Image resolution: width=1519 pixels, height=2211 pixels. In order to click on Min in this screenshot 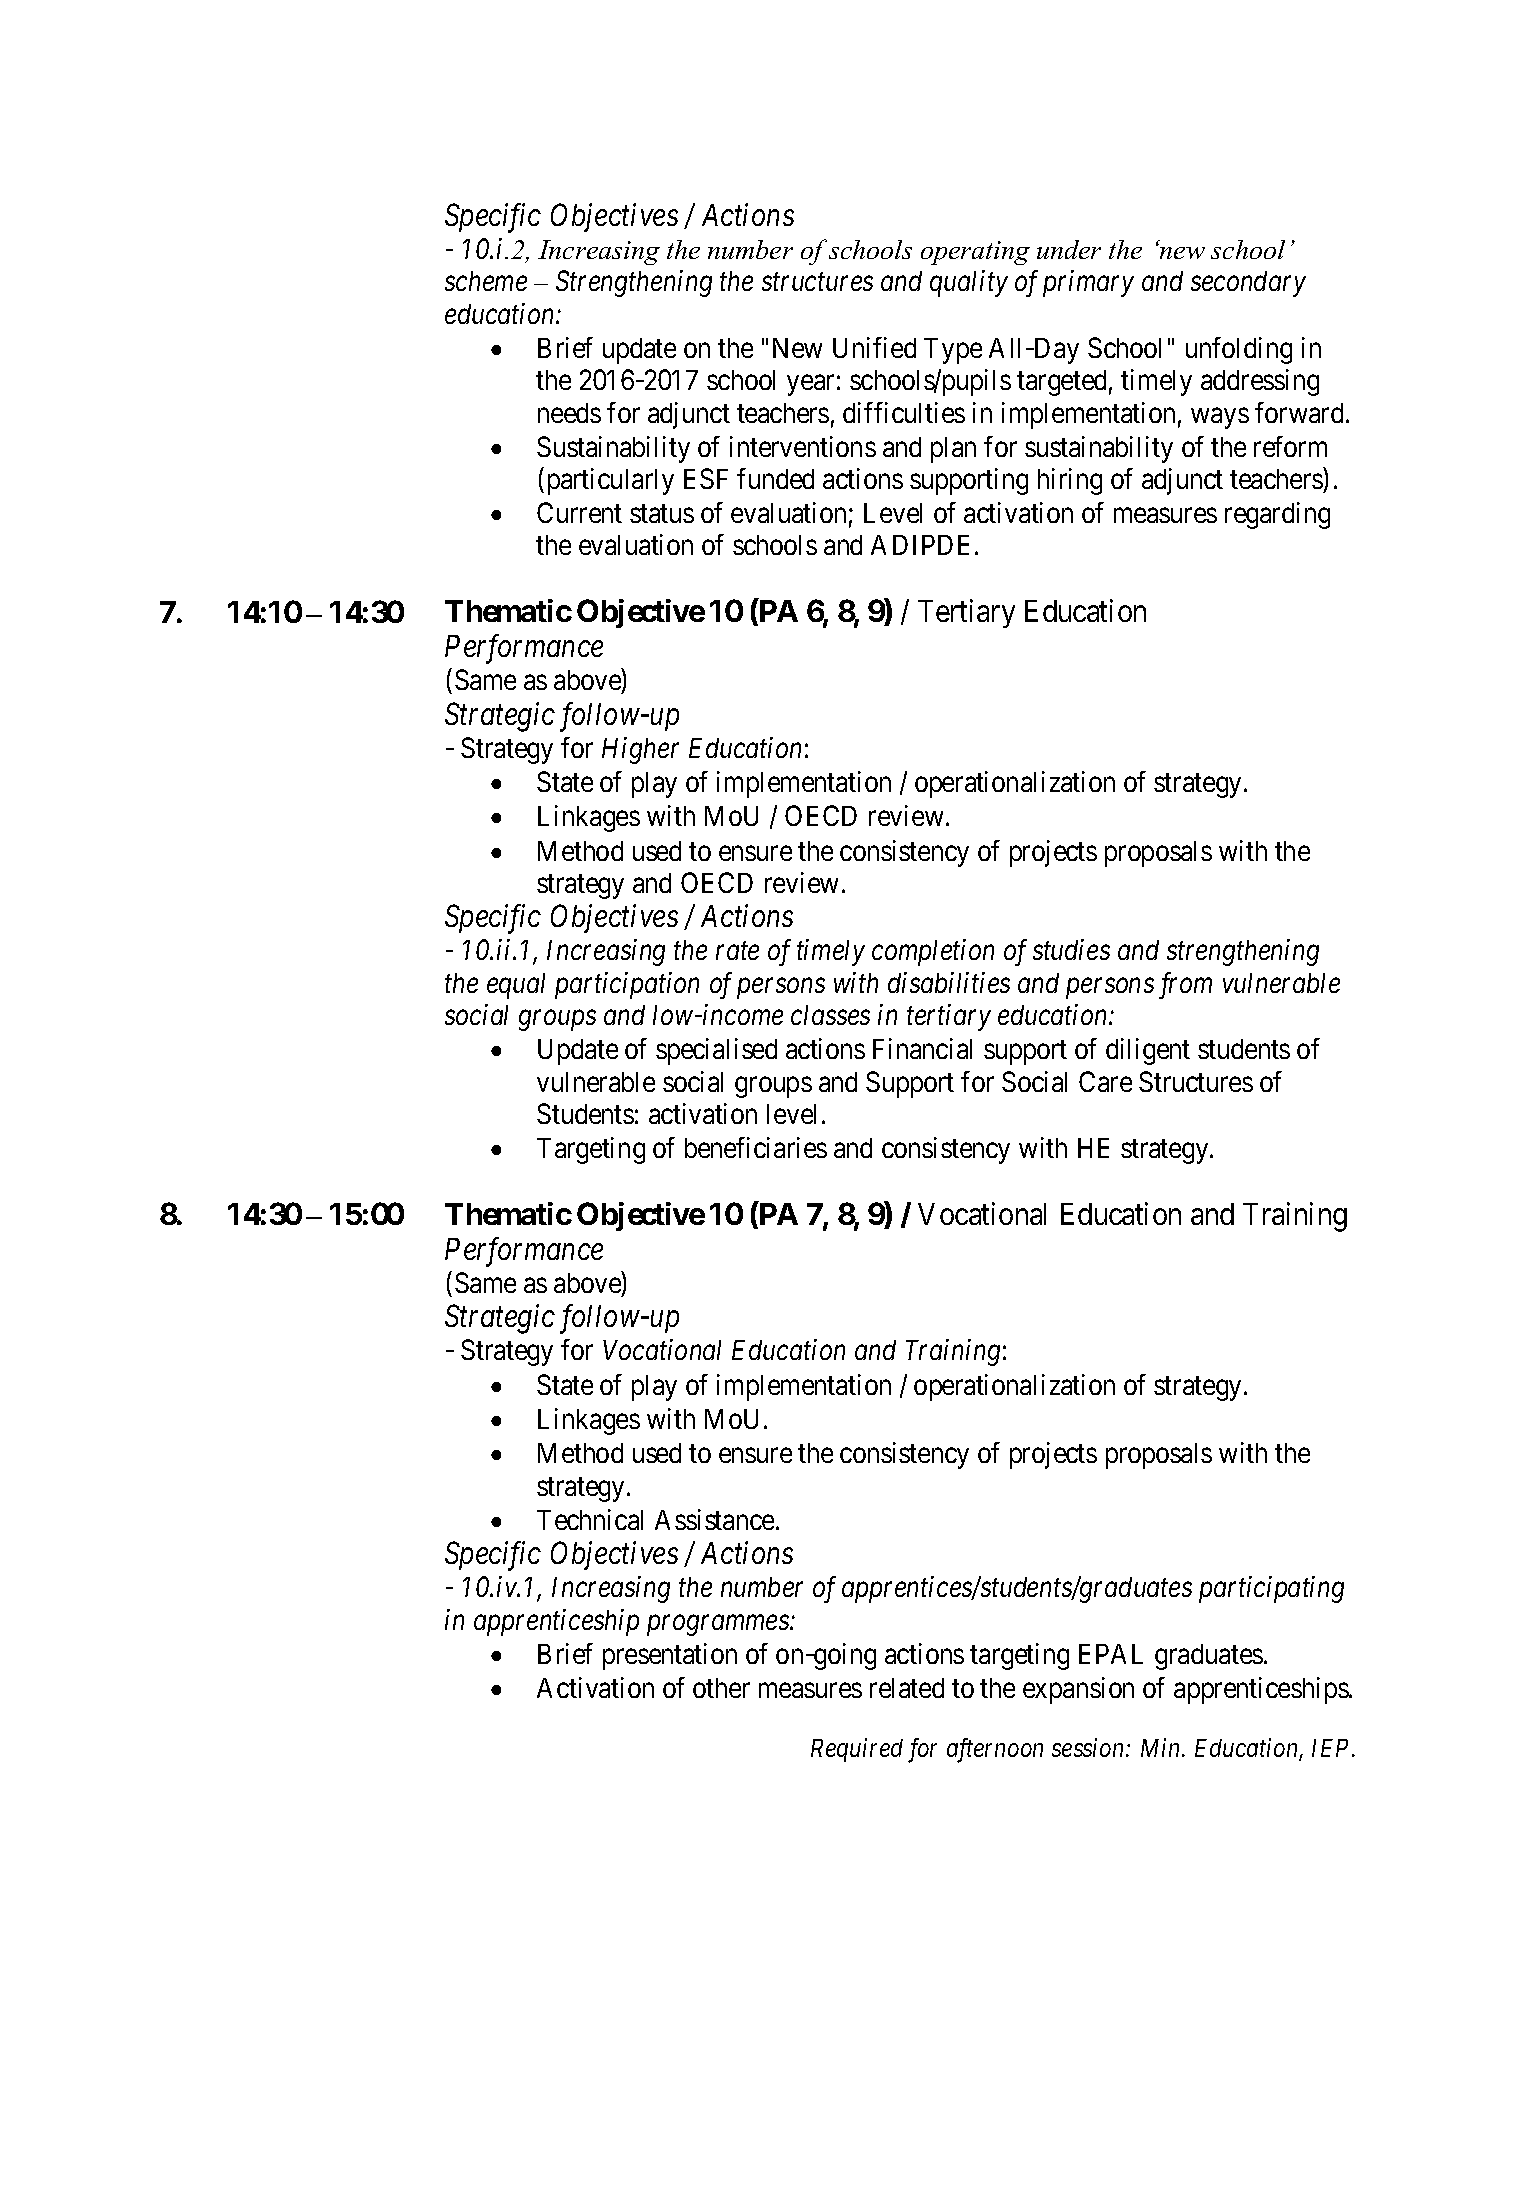, I will do `click(1162, 1748)`.
